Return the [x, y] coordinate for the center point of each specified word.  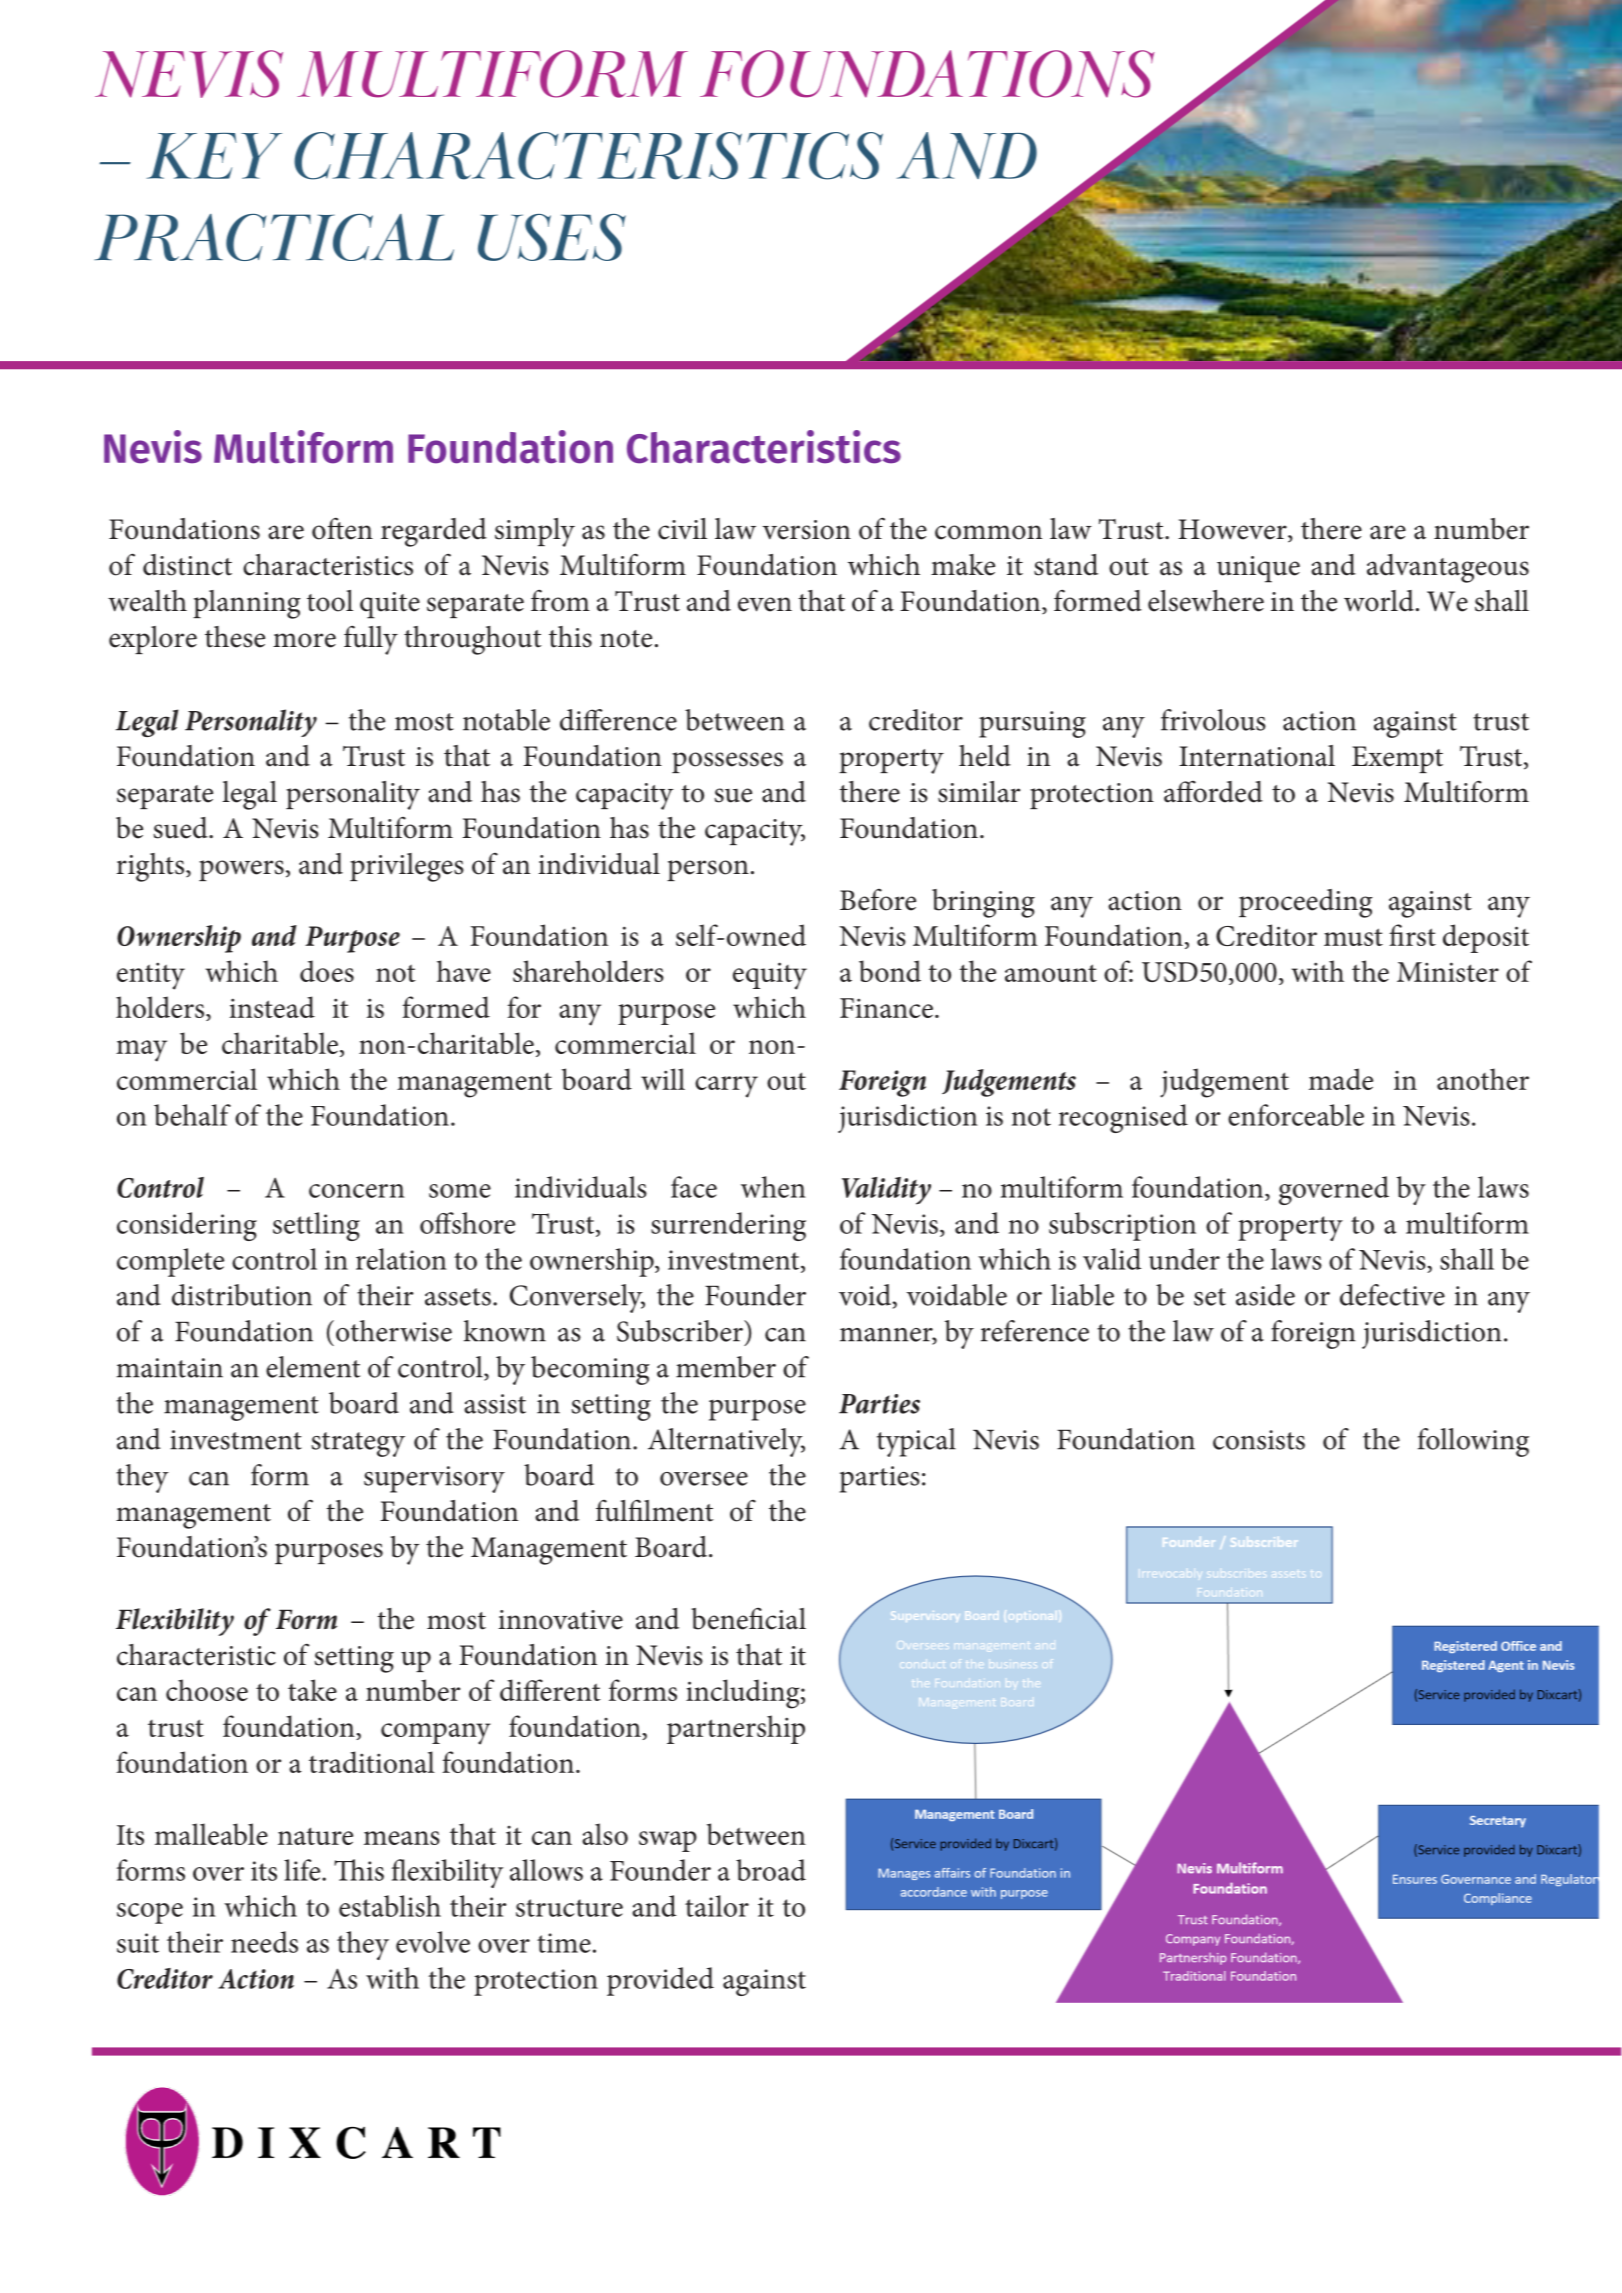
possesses [727, 762]
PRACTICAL [274, 237]
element [313, 1367]
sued [182, 828]
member [726, 1367]
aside [1265, 1295]
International [1257, 756]
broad [771, 1870]
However [1233, 530]
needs [264, 1942]
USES [552, 237]
